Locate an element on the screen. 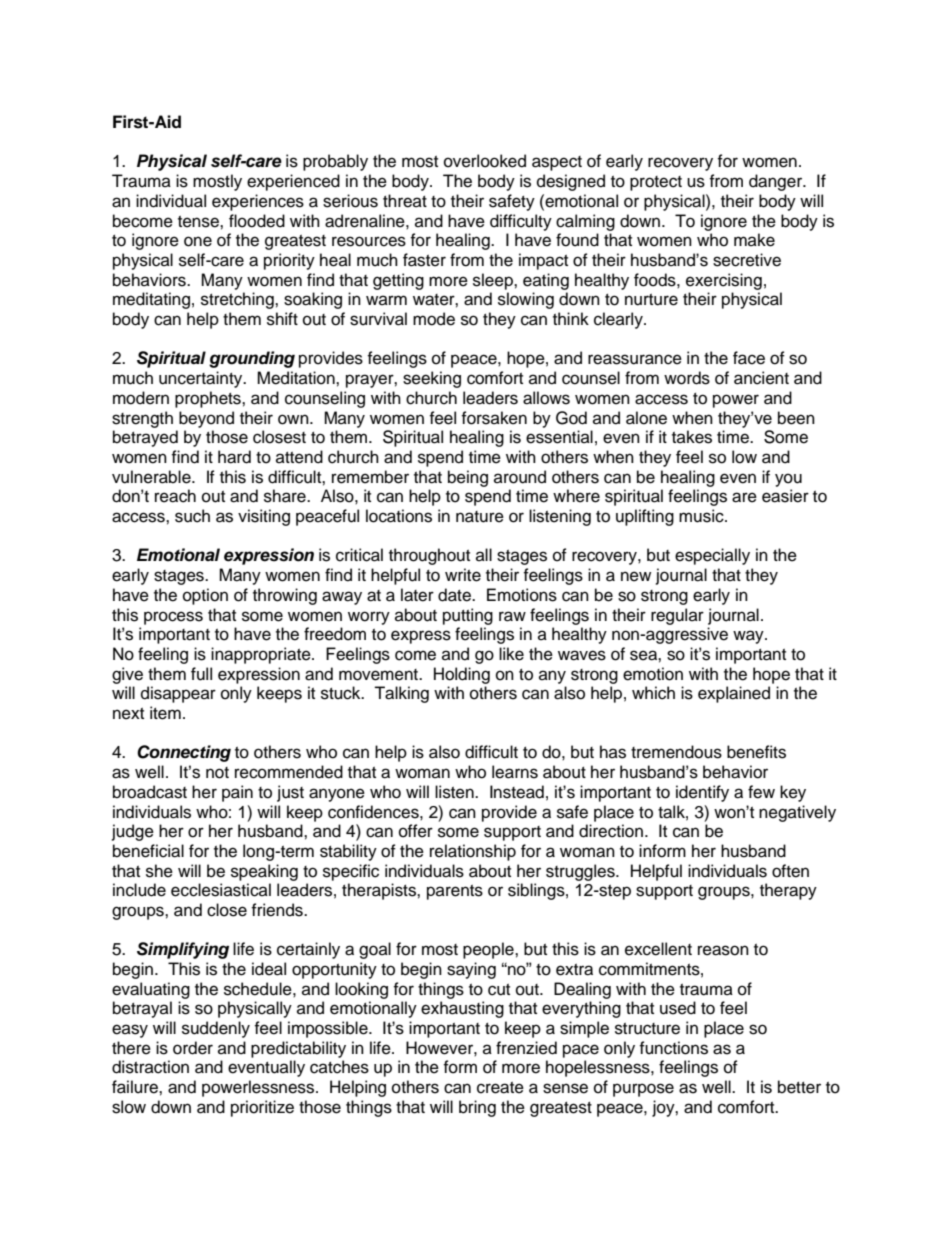 The image size is (952, 1233). uncertainty is located at coordinates (202, 379).
